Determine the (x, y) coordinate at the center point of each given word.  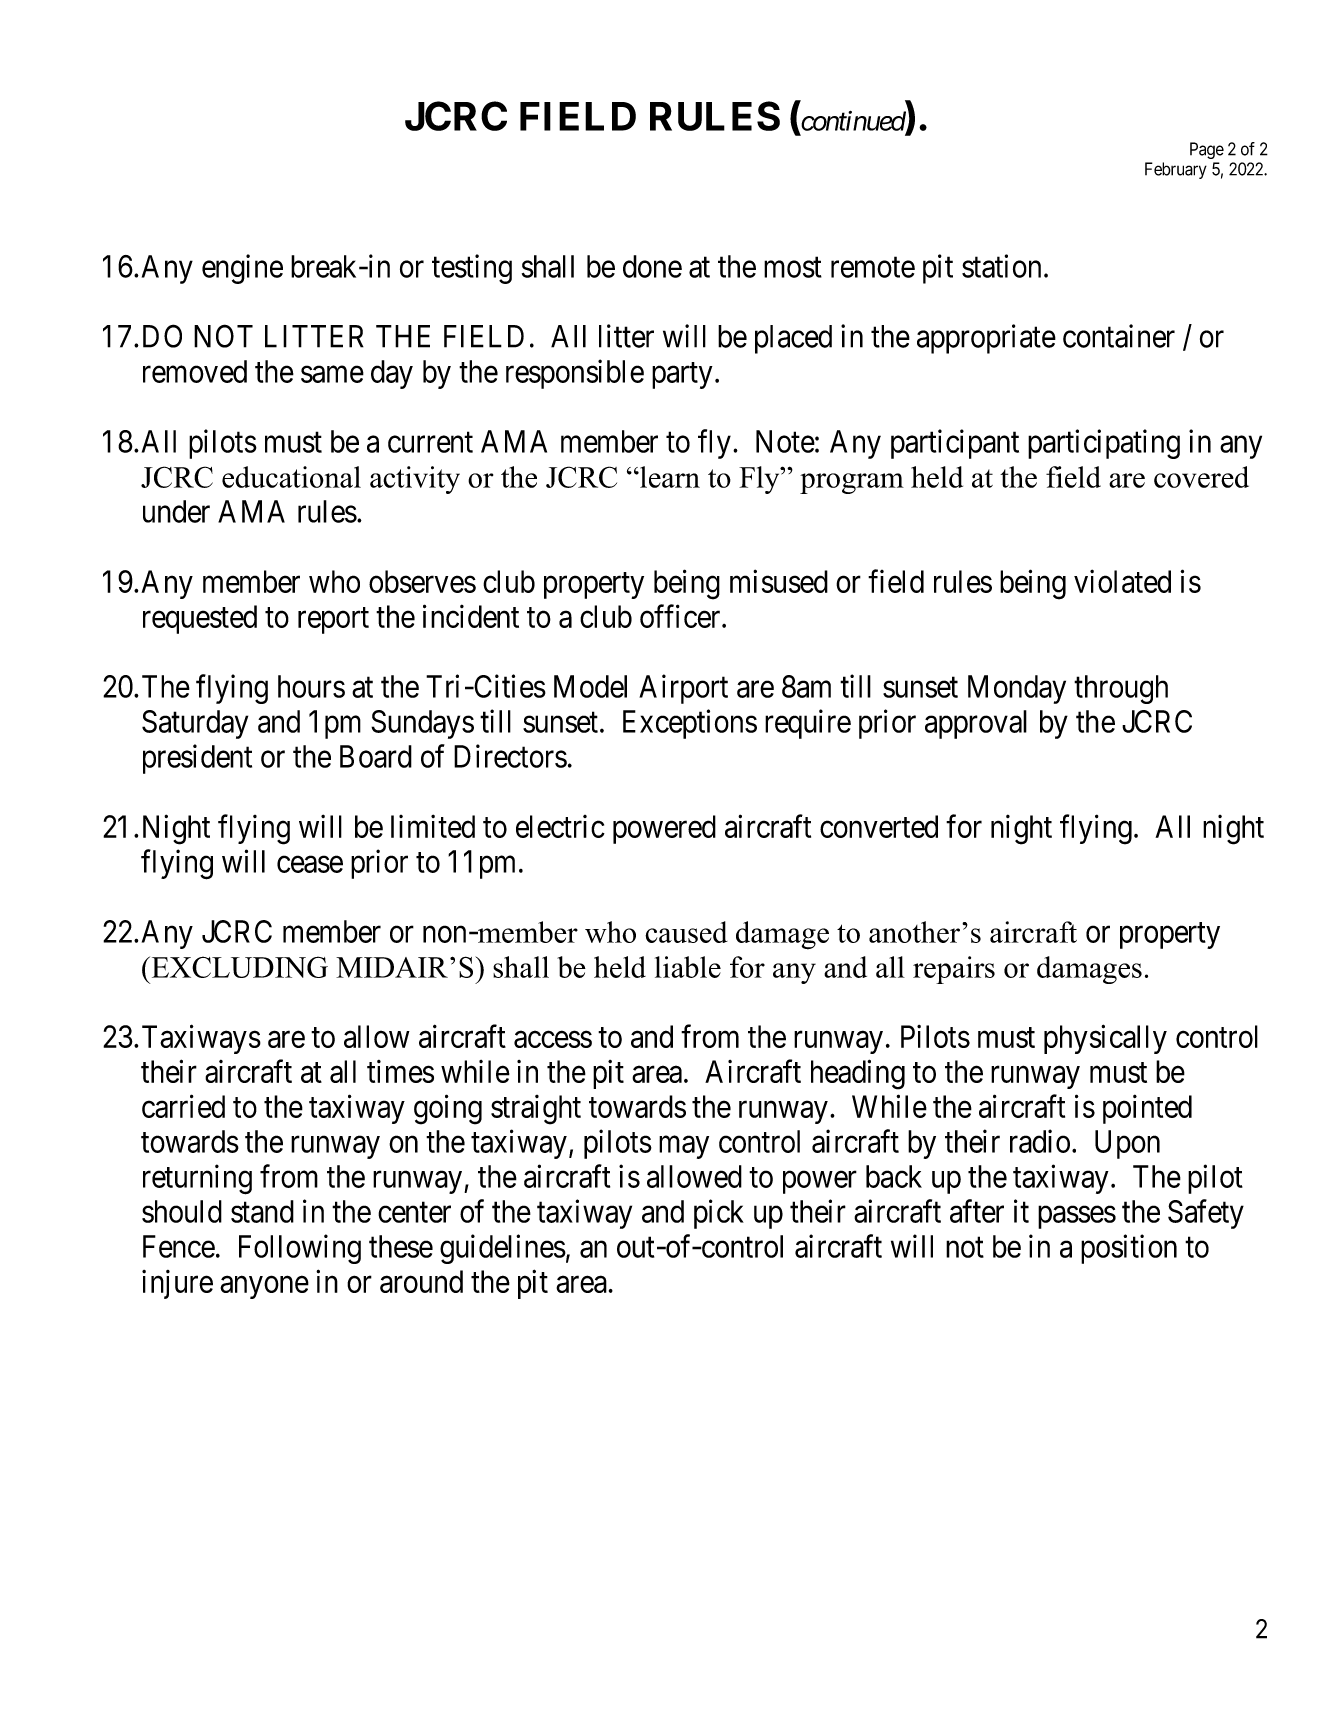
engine (242, 269)
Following (300, 1249)
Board (376, 756)
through (1121, 689)
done (652, 266)
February (1176, 170)
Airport (683, 689)
